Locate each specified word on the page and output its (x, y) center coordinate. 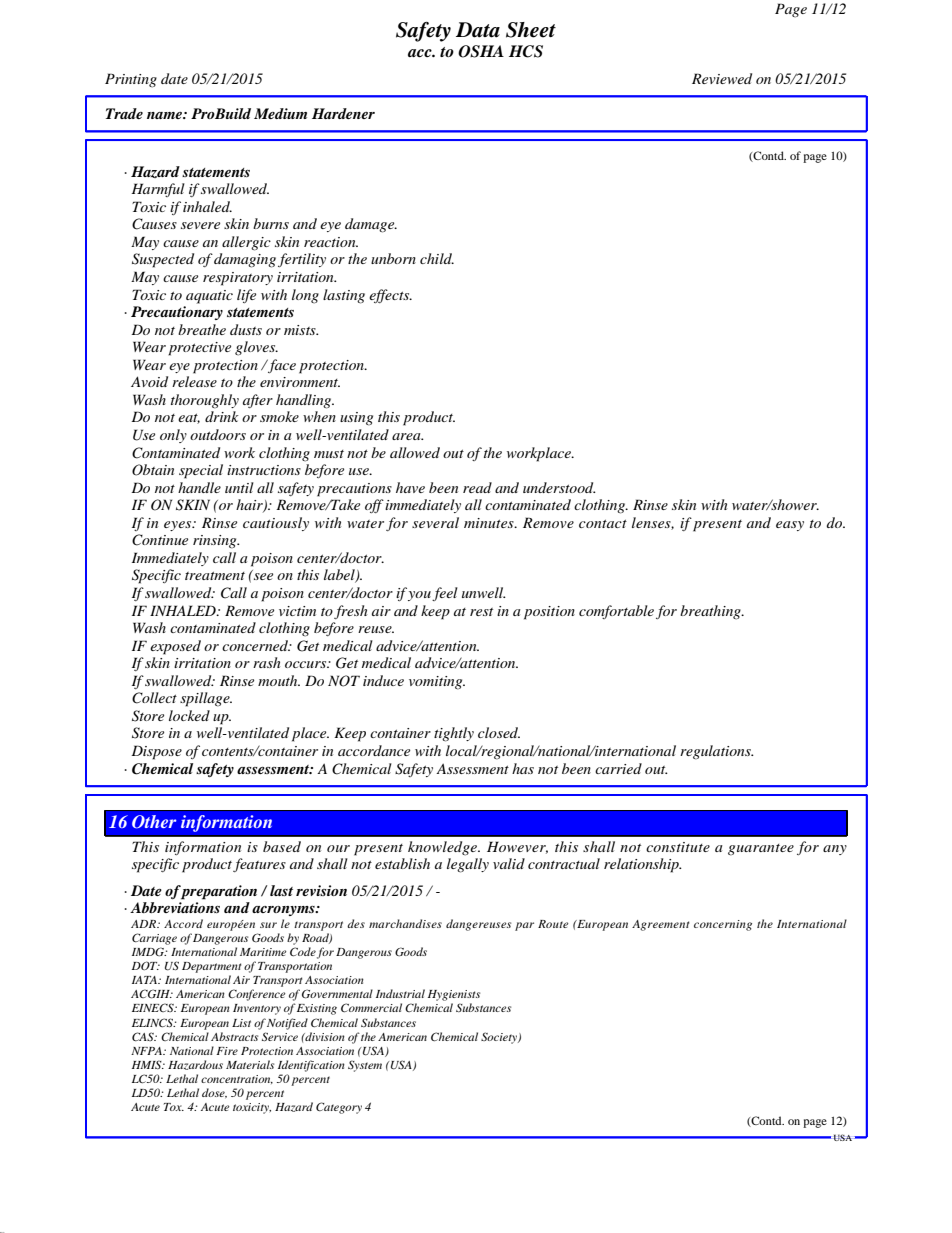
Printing (131, 80)
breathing (711, 612)
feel (445, 594)
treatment (215, 576)
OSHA (481, 51)
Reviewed (722, 78)
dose (214, 1093)
